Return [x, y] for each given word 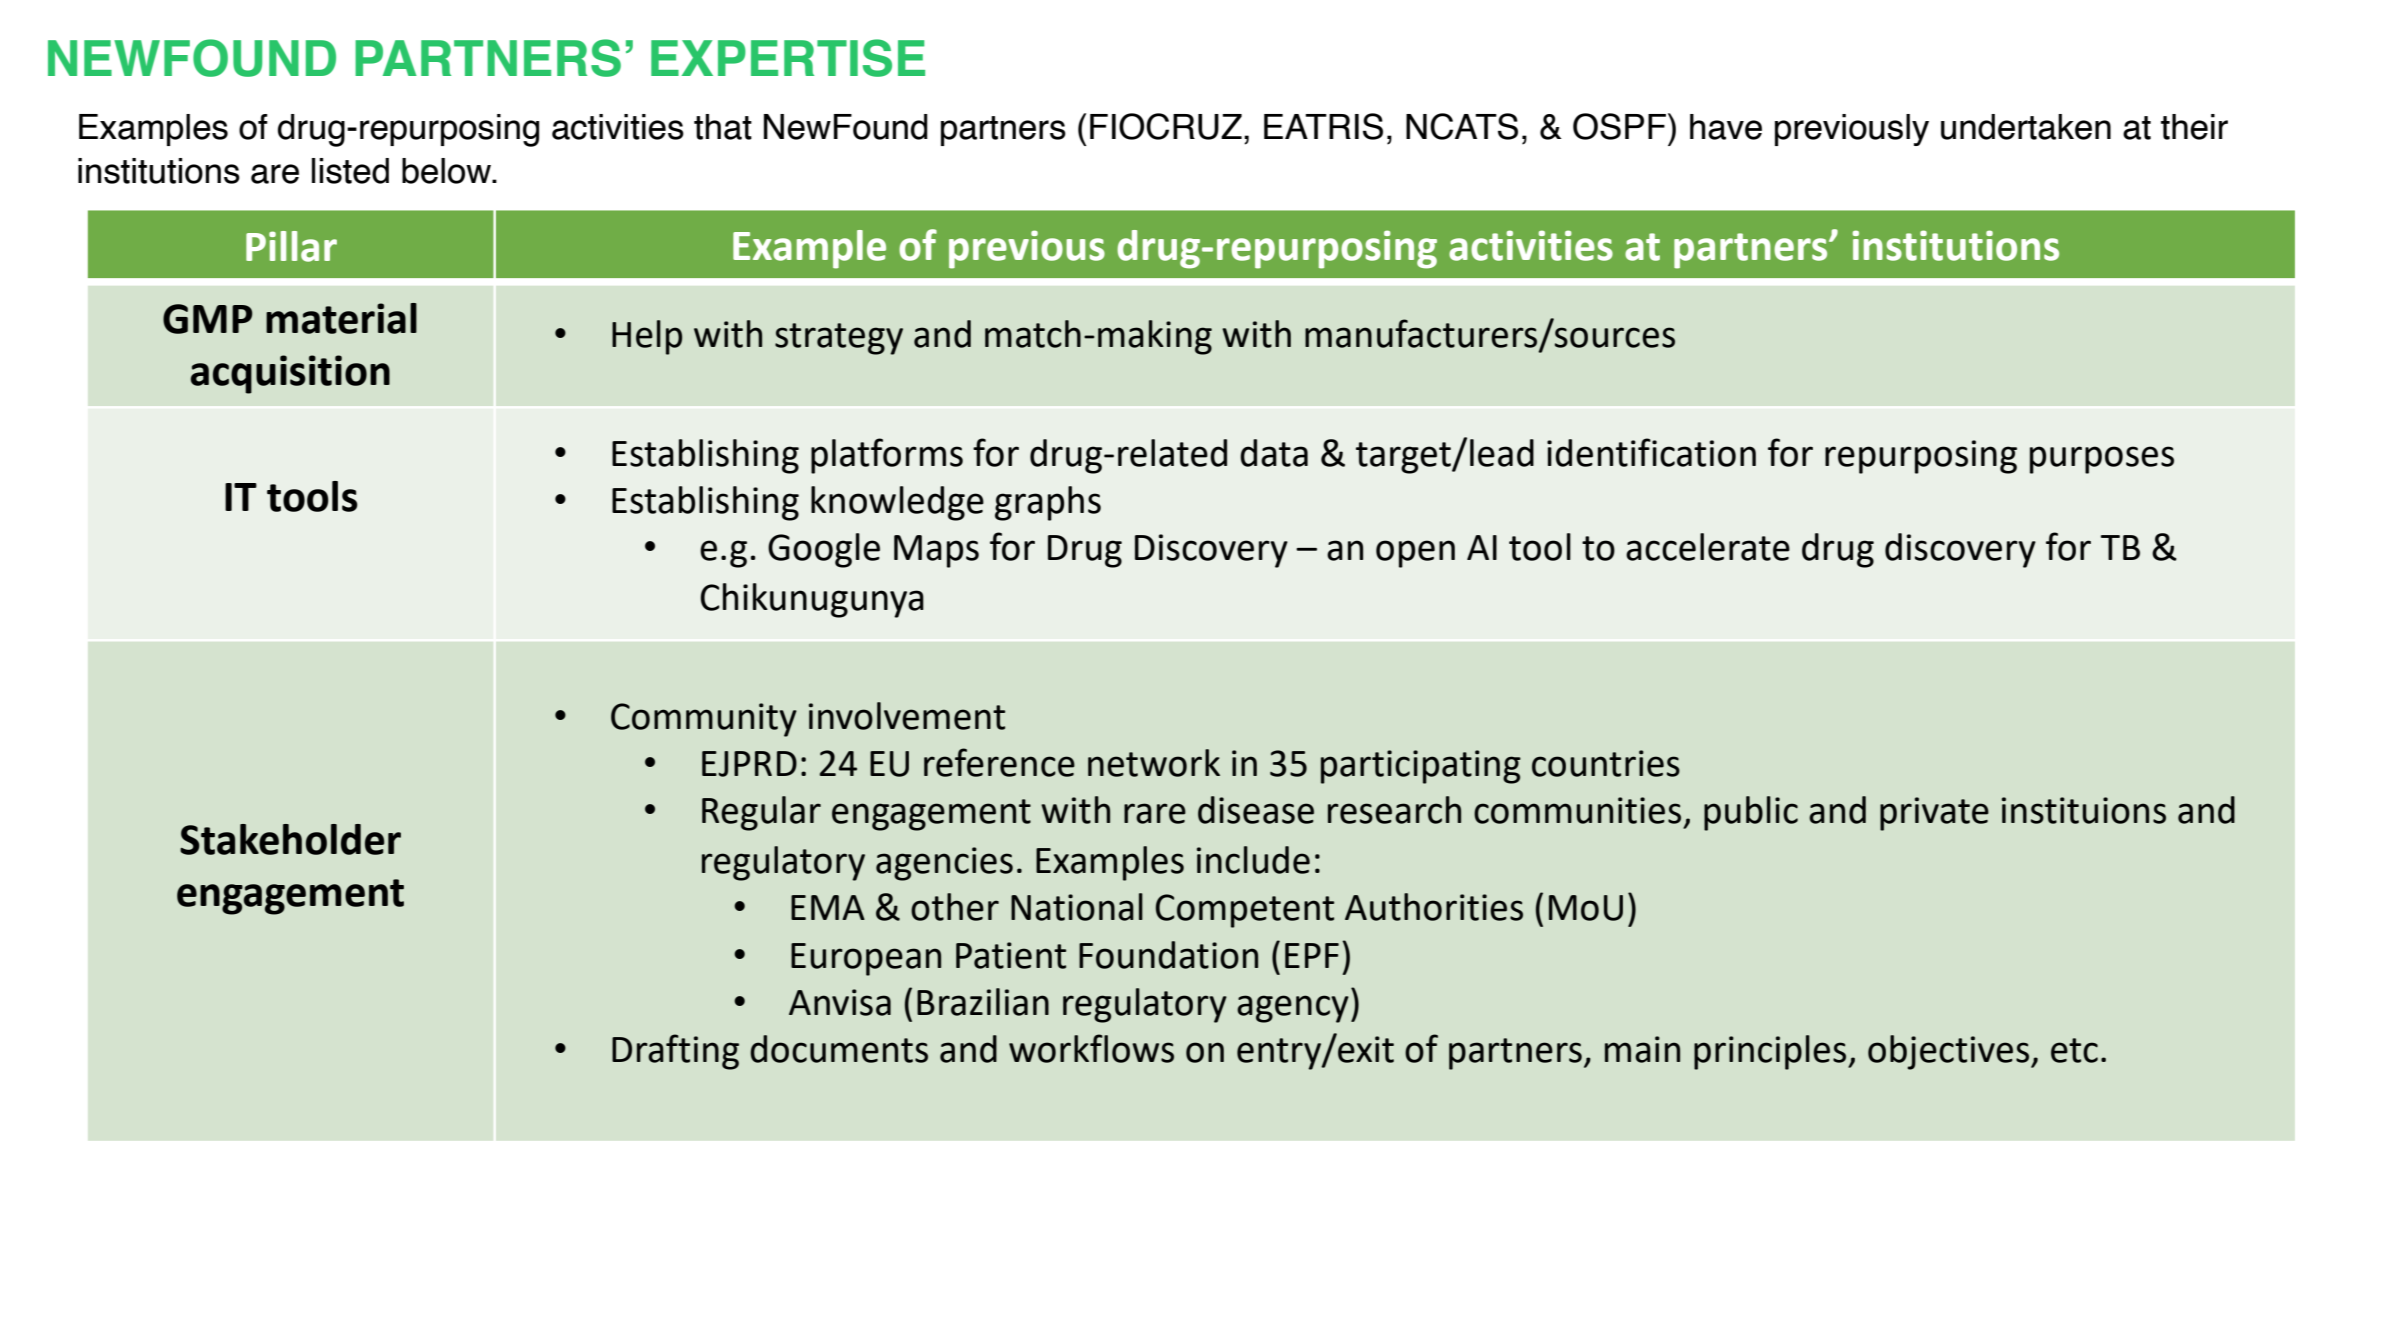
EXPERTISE [788, 58]
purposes [2102, 460]
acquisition [290, 374]
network [1154, 763]
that [723, 127]
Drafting [675, 1052]
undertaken [2026, 127]
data [1274, 453]
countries [1606, 763]
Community [704, 720]
